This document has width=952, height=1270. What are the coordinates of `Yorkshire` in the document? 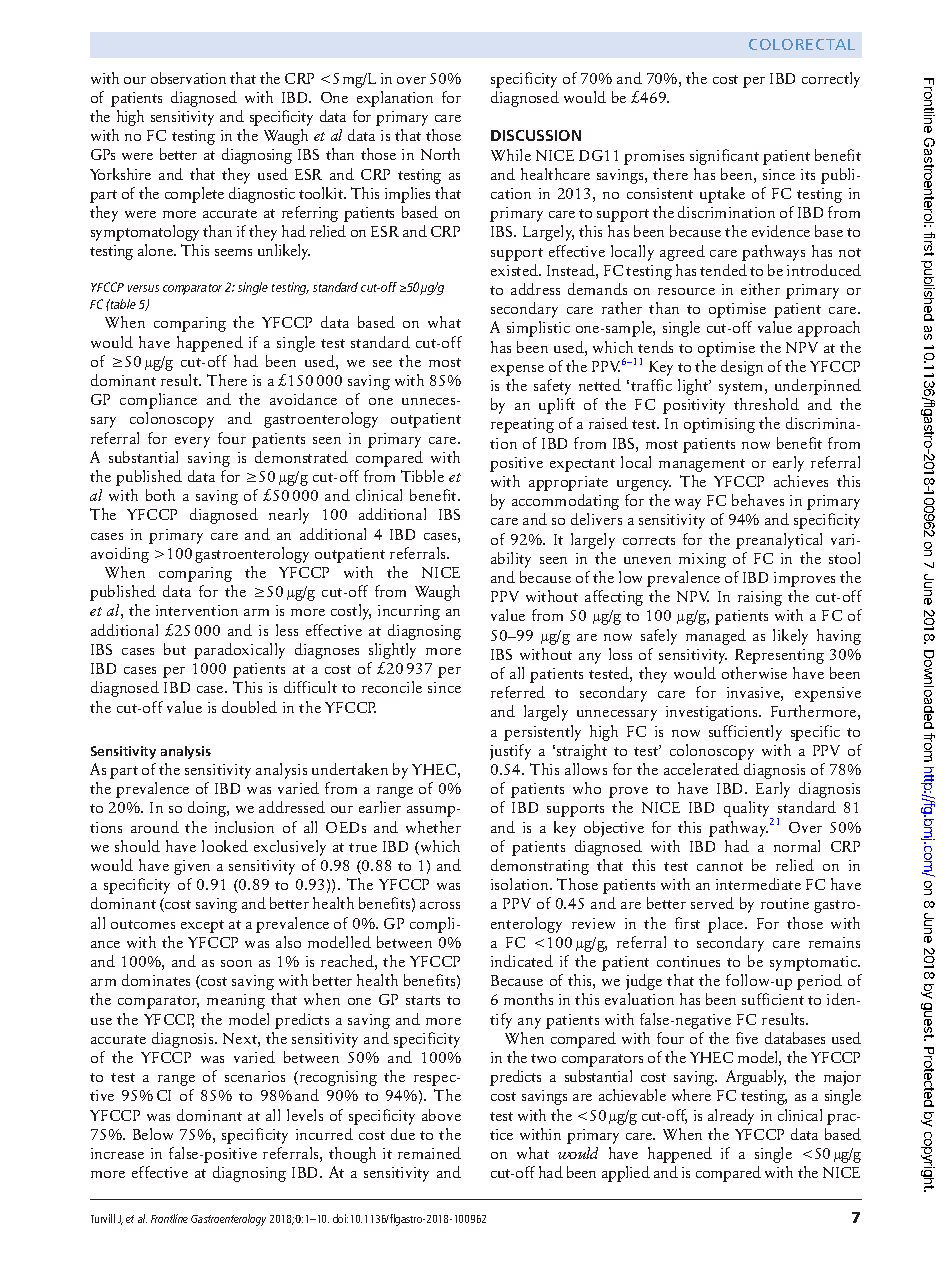 It's located at (120, 174).
